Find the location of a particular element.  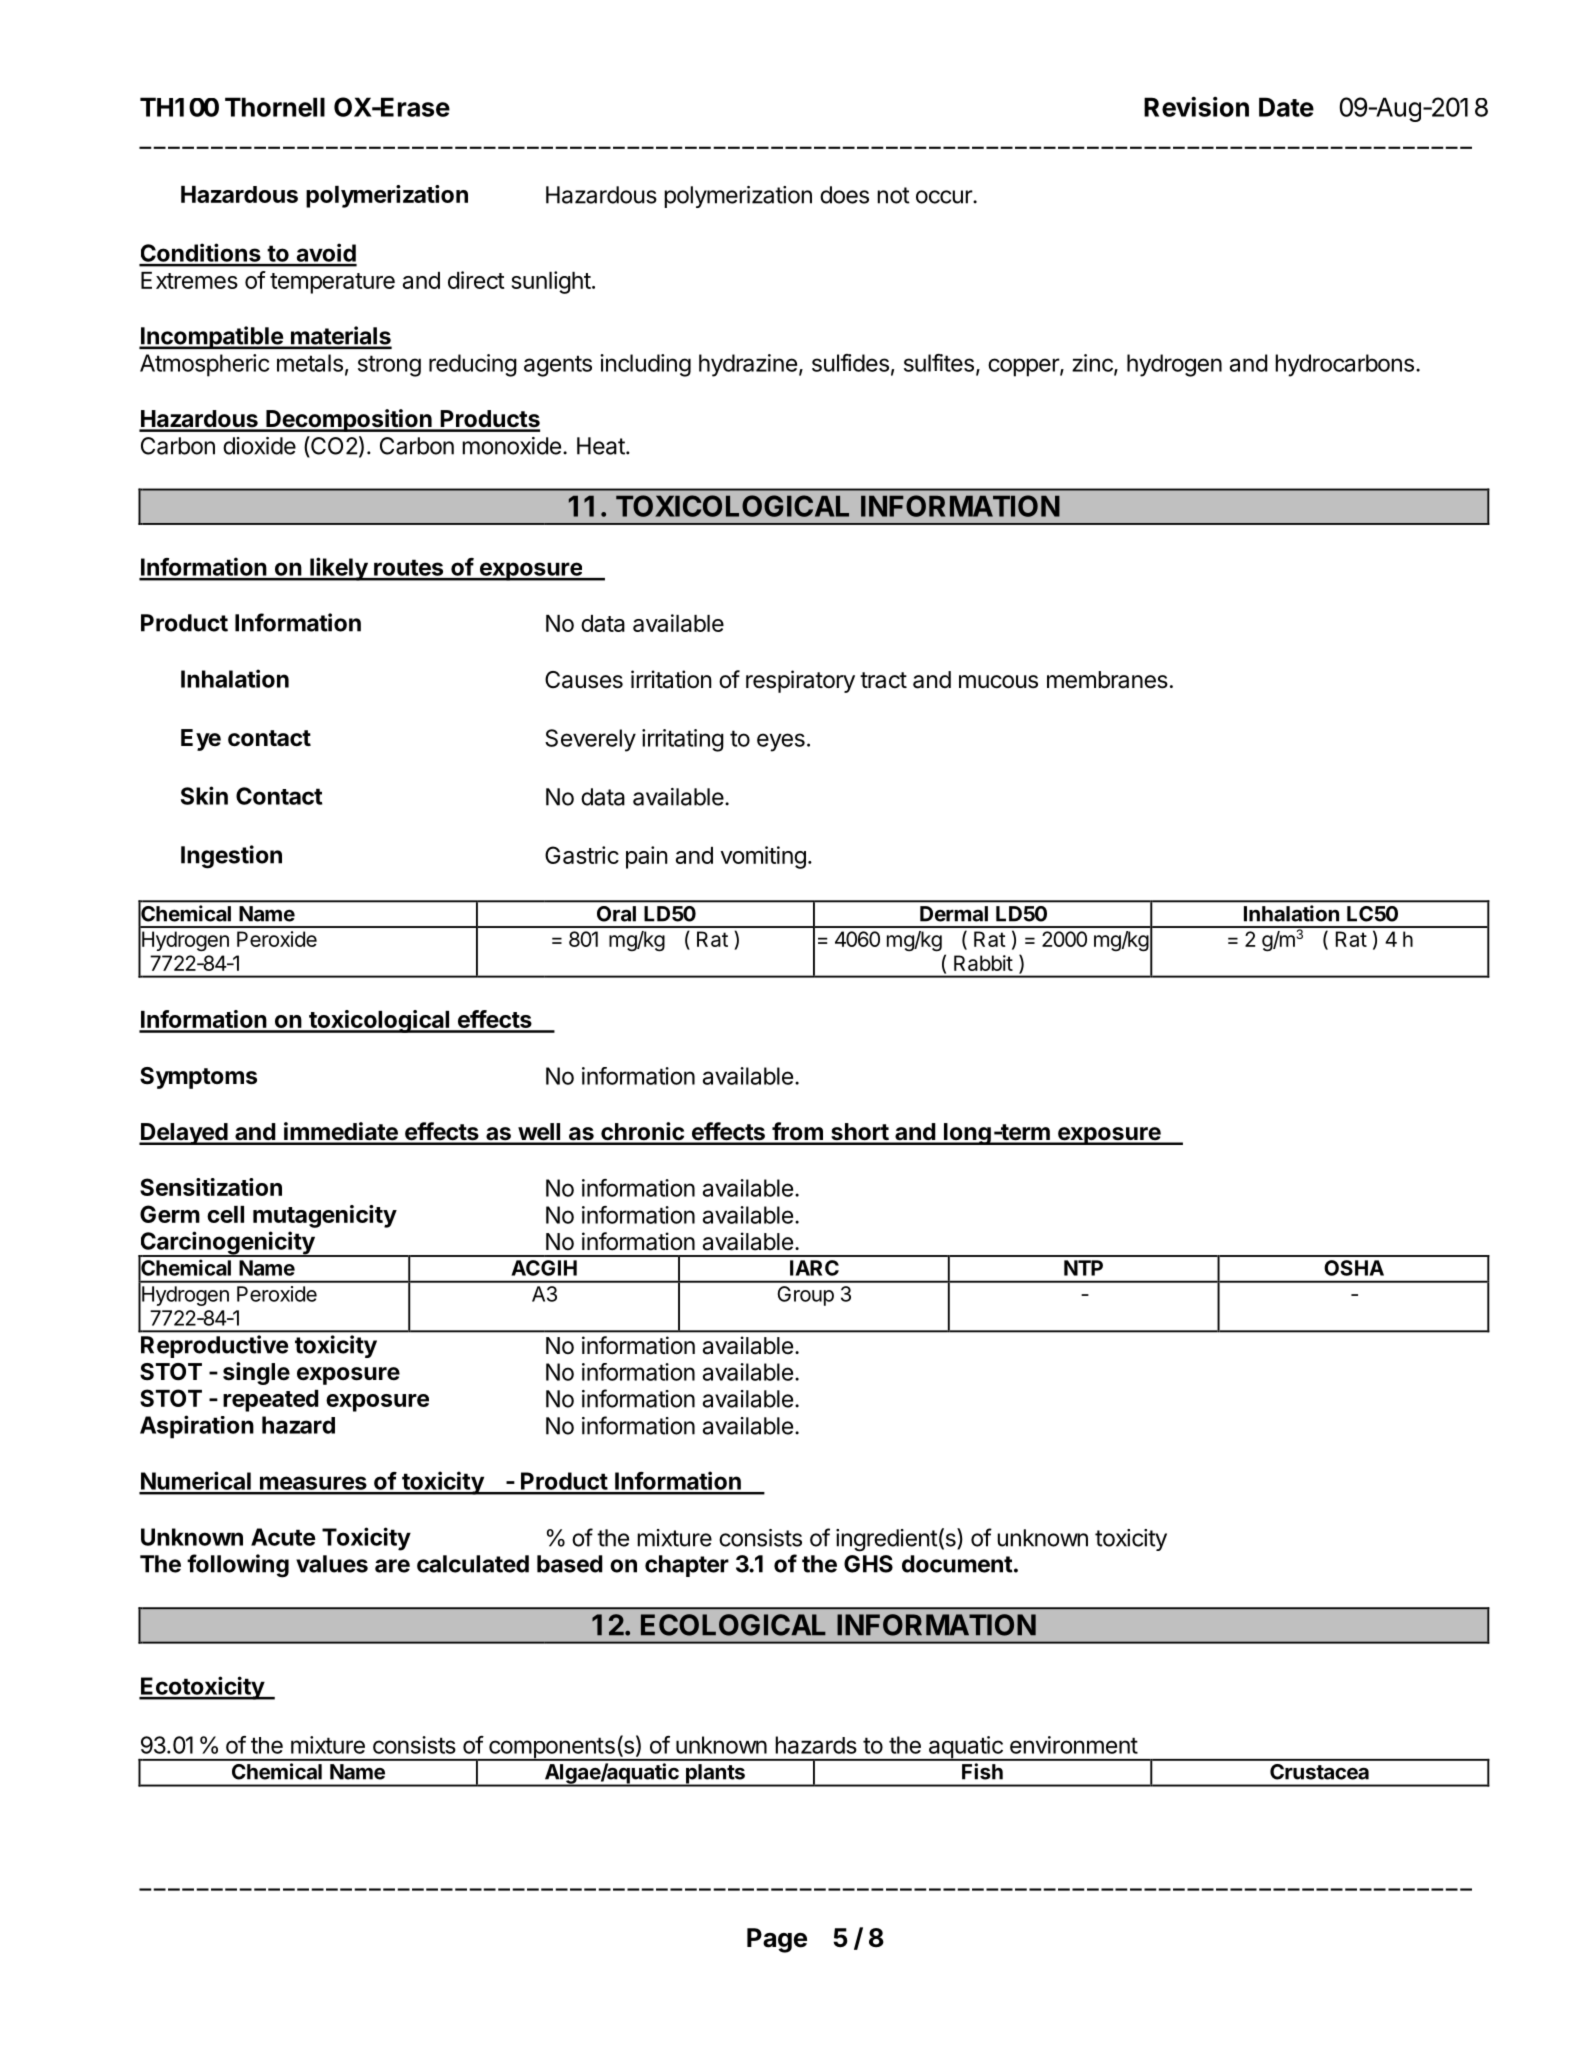

Oral is located at coordinates (616, 914).
